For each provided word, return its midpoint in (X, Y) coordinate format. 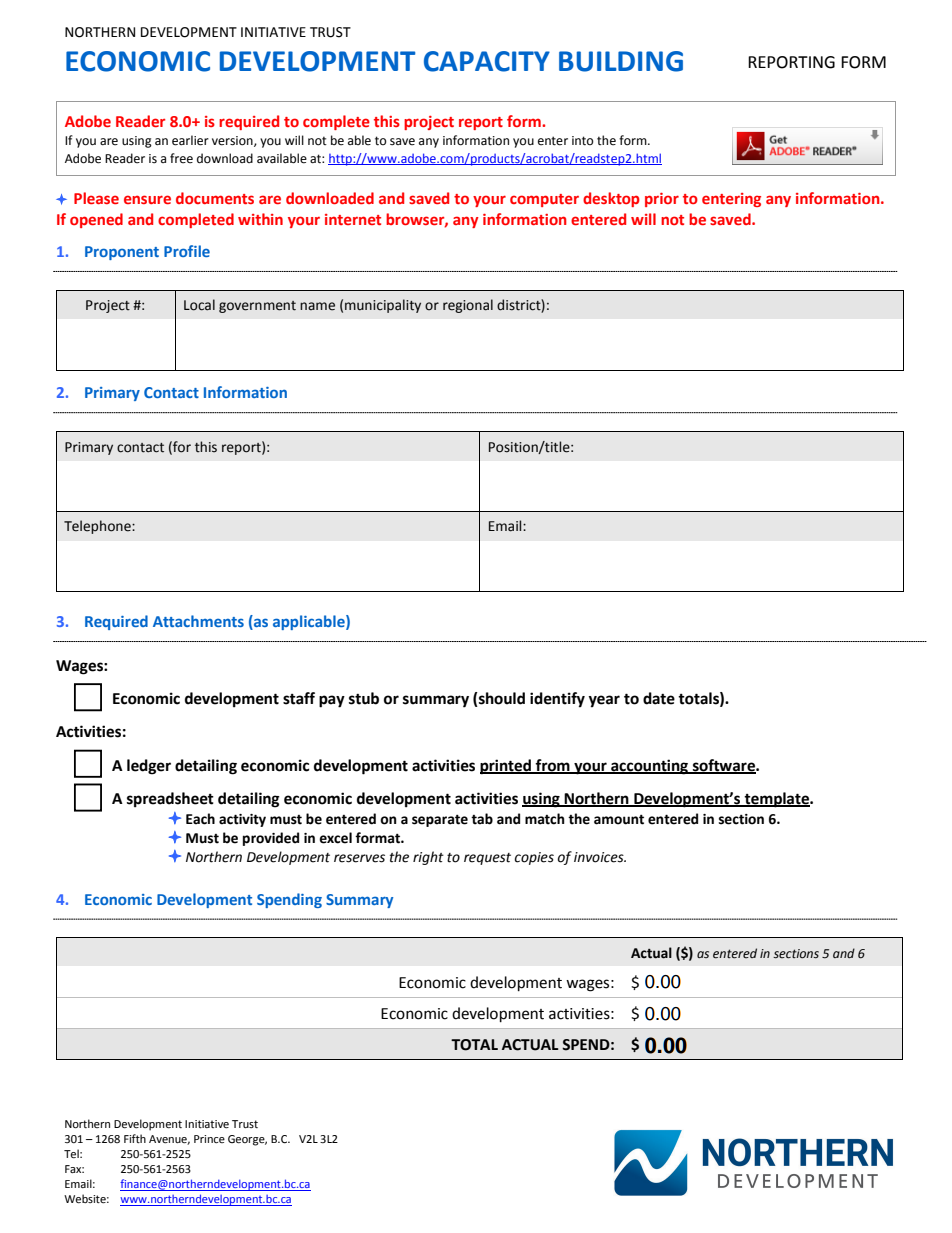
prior (662, 200)
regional (468, 306)
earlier (190, 140)
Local (199, 305)
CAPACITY (487, 61)
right (428, 858)
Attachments (198, 621)
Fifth (135, 1138)
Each (200, 819)
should (501, 699)
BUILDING (621, 61)
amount (619, 820)
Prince (209, 1139)
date (659, 698)
